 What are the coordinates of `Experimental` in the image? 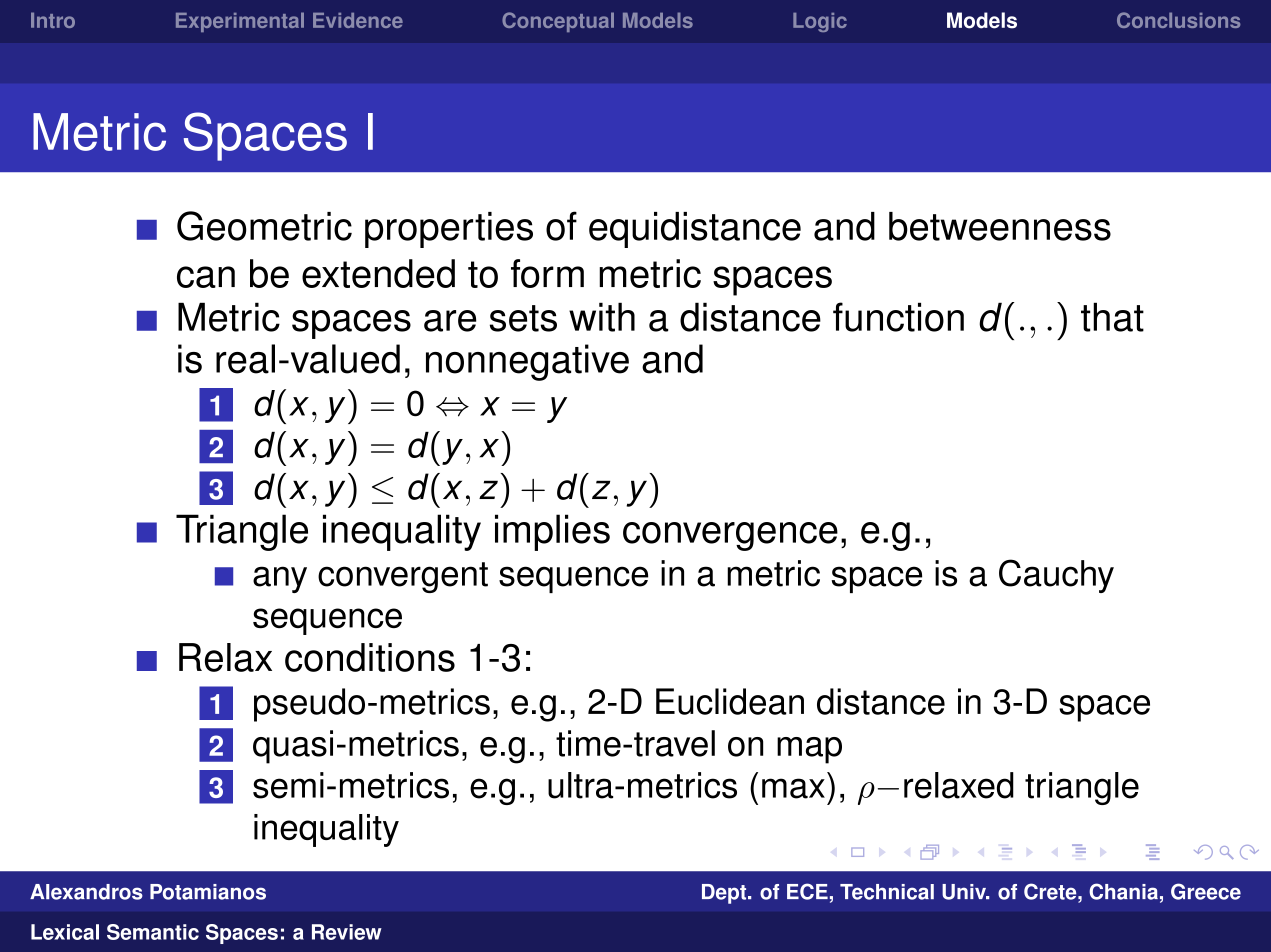 It's located at (240, 22).
